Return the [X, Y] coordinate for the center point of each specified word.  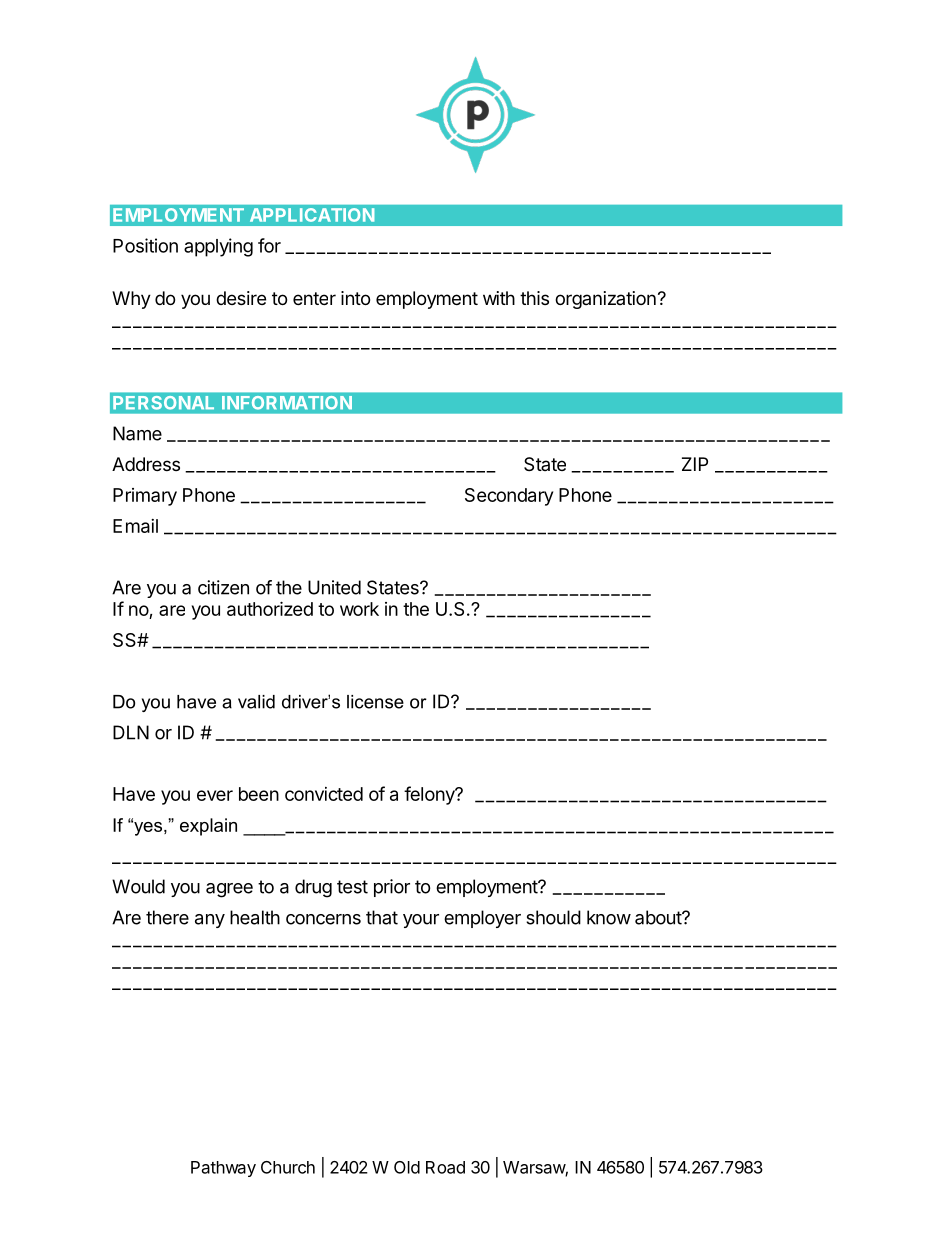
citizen [223, 587]
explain [208, 827]
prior [392, 888]
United [334, 587]
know [609, 917]
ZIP [695, 464]
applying [218, 247]
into [355, 298]
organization [605, 300]
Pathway [223, 1169]
